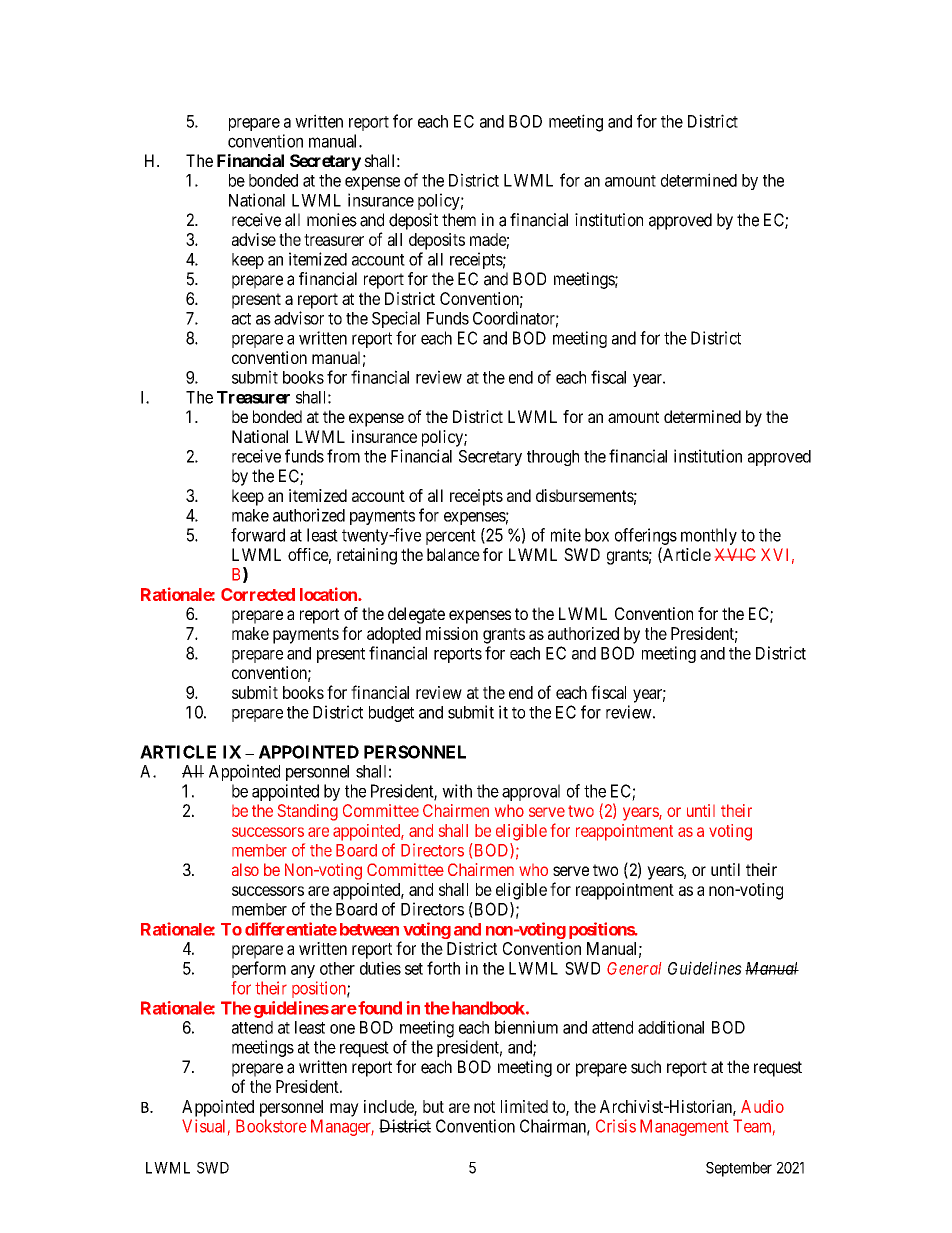  Describe the element at coordinates (684, 1127) in the document. I see `Management` at that location.
